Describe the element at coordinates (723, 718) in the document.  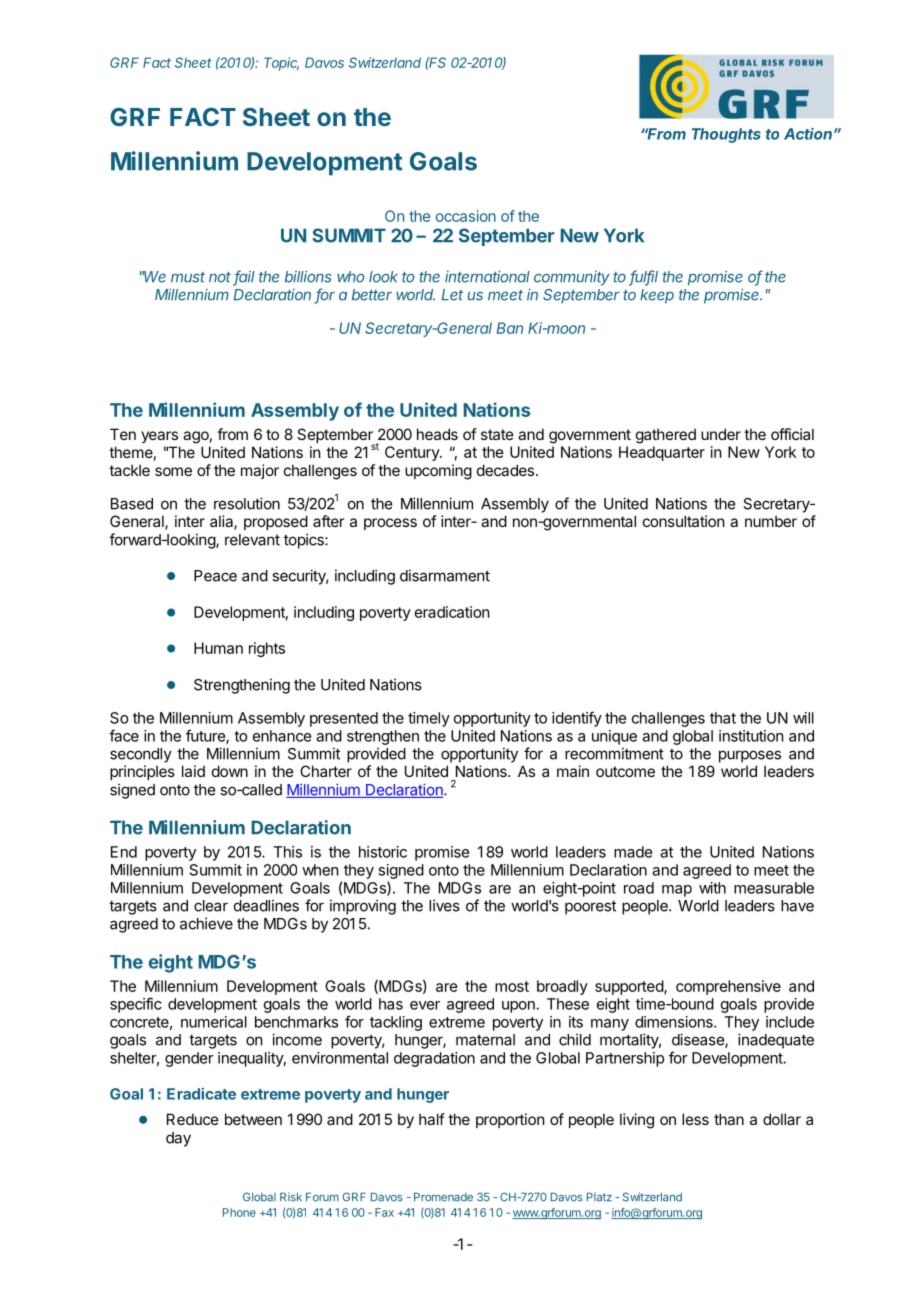
I see `that` at that location.
